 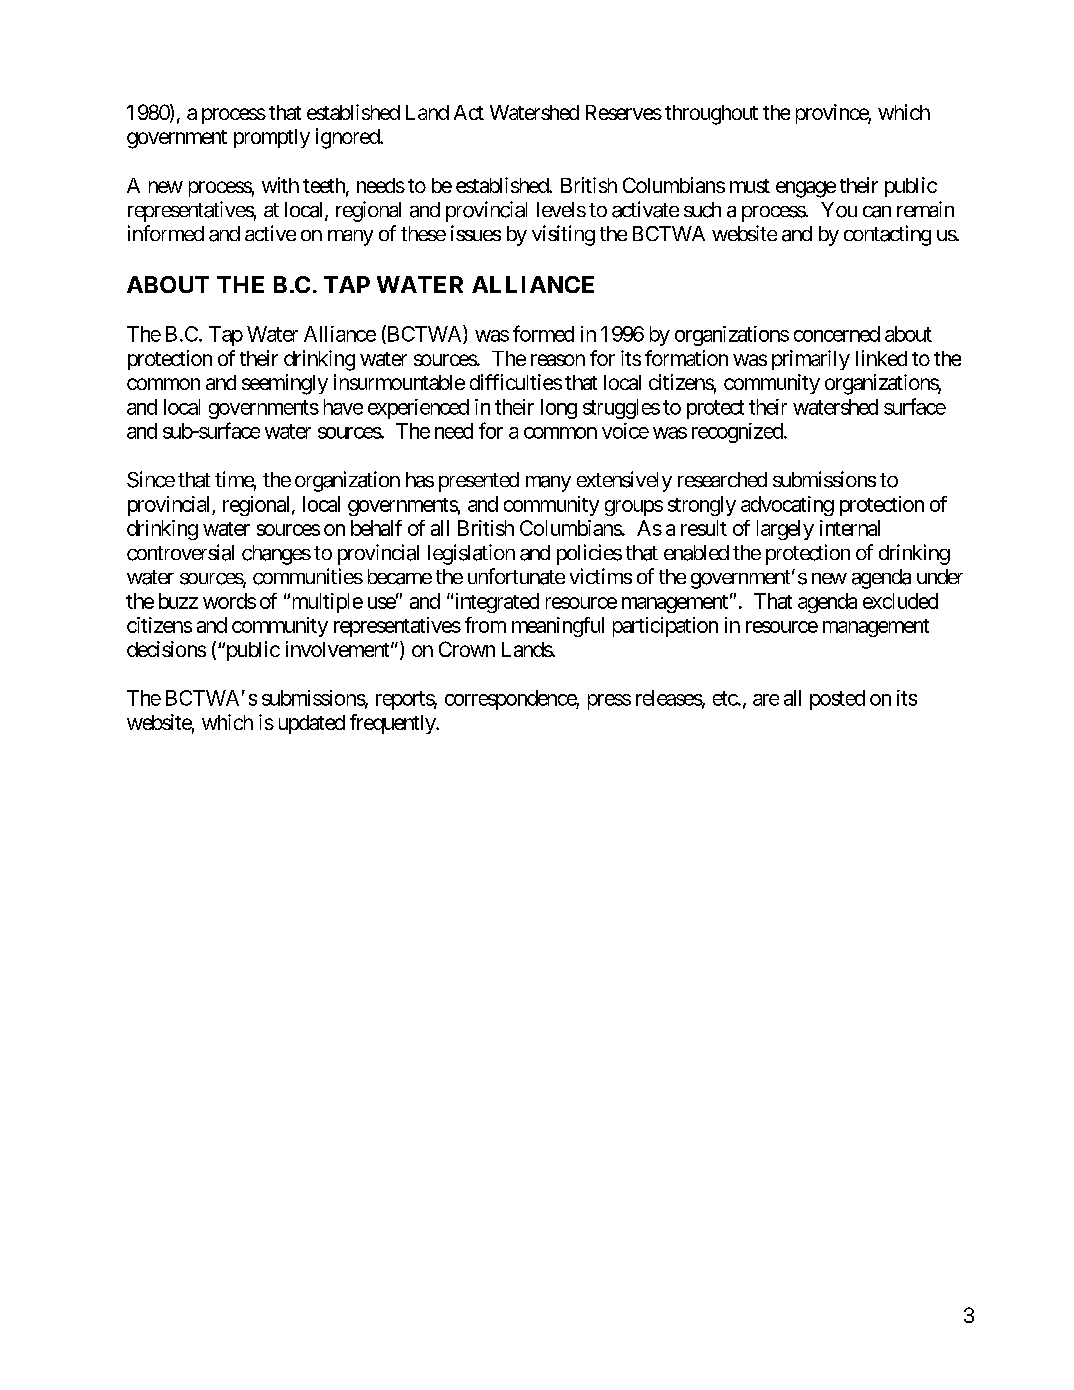 I want to click on seemingly, so click(x=285, y=384).
